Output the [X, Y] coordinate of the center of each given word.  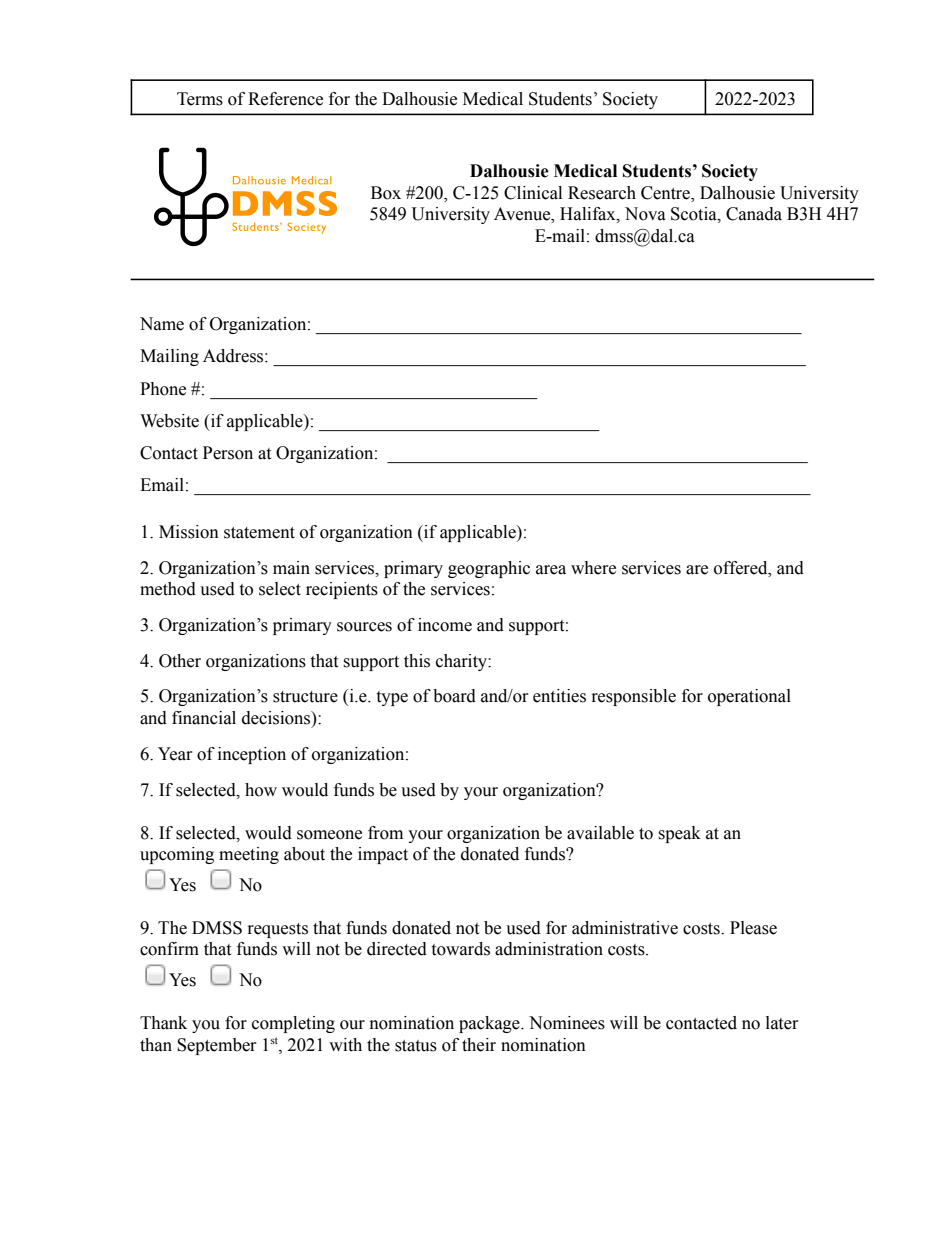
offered [742, 568]
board [454, 696]
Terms [200, 99]
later [782, 1023]
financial [204, 718]
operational [749, 697]
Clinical [533, 193]
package [490, 1024]
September [217, 1046]
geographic [489, 569]
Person [228, 453]
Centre [666, 193]
